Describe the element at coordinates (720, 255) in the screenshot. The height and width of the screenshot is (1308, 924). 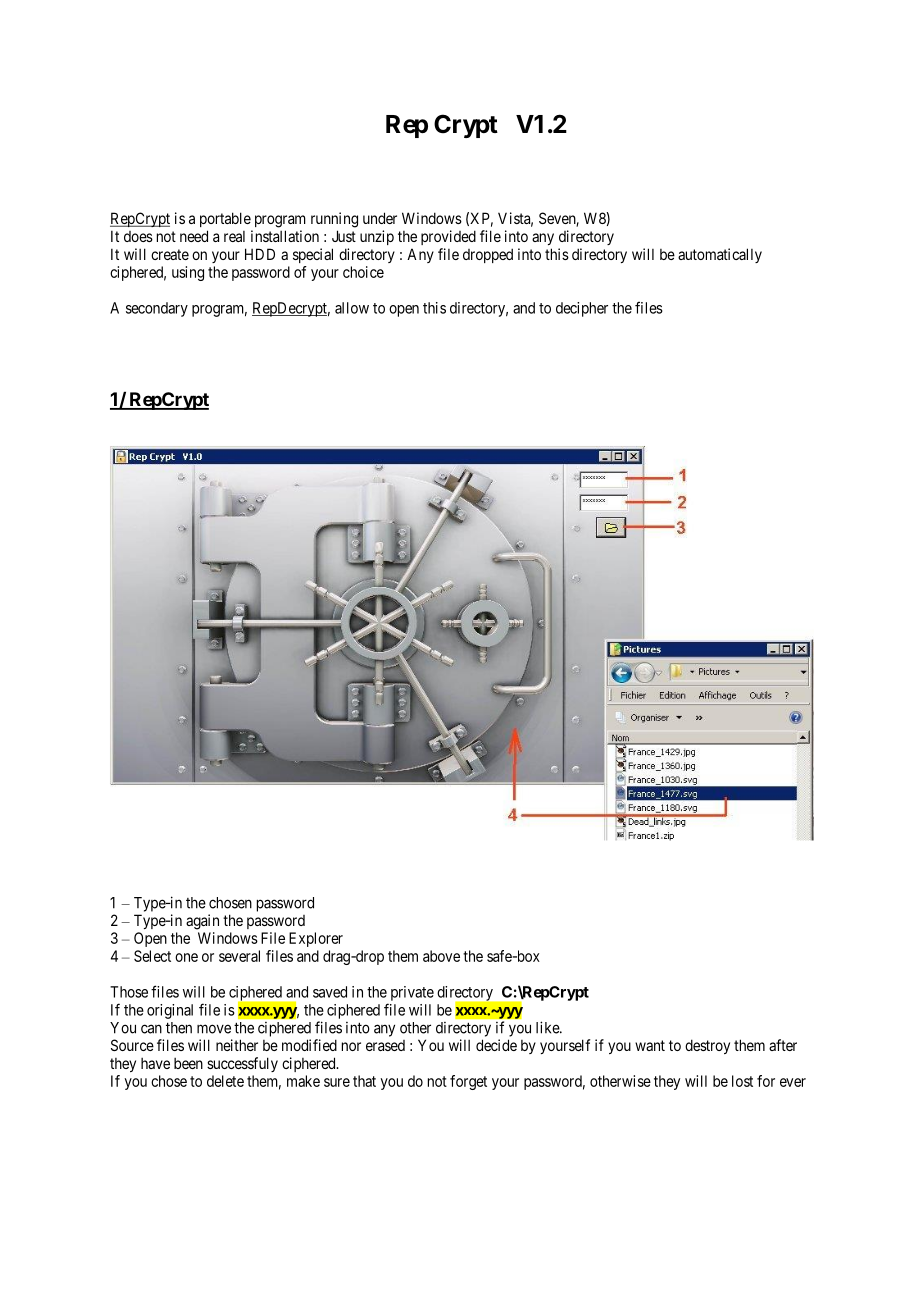
I see `automatically` at that location.
